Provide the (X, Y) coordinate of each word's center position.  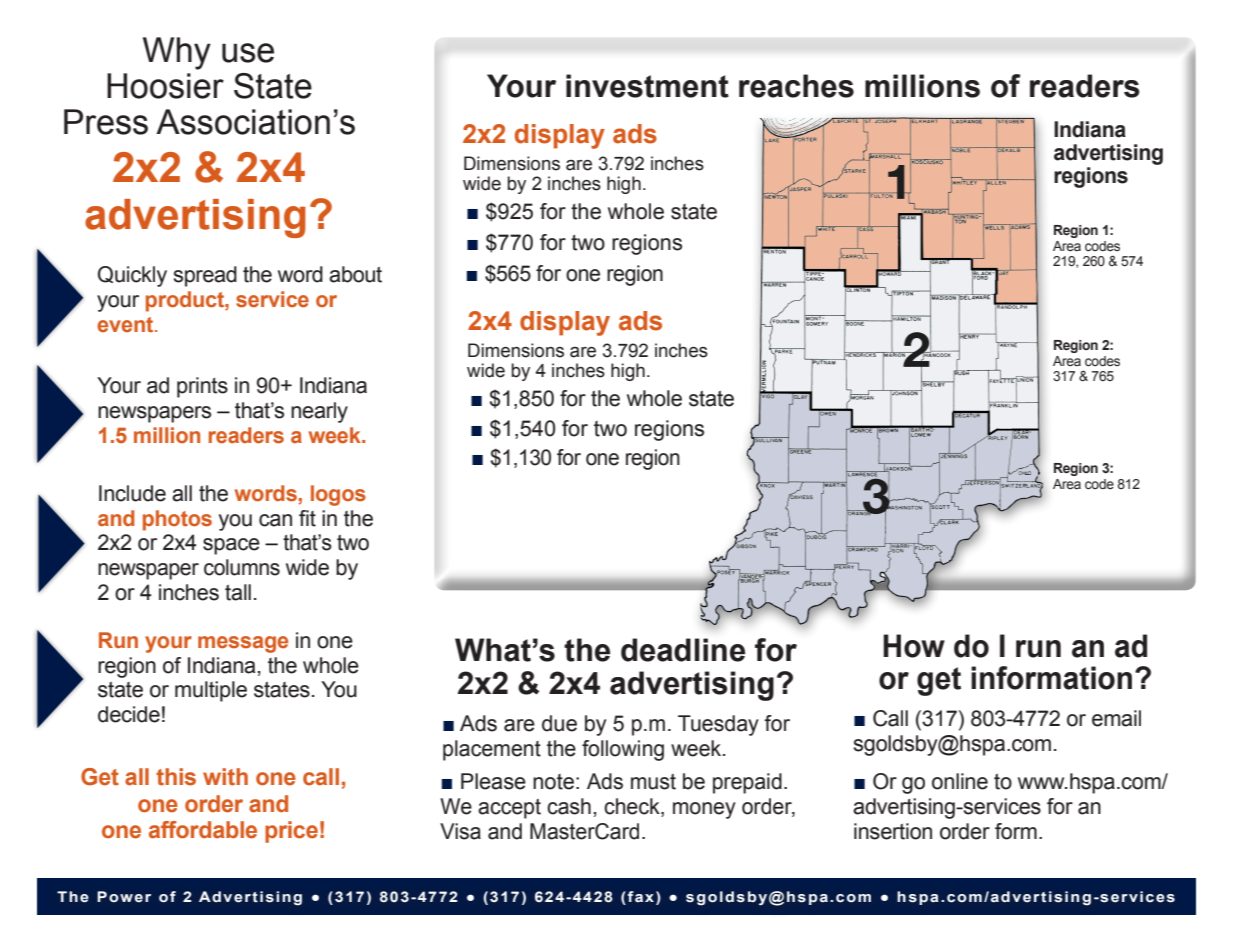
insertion (893, 831)
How (914, 646)
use (248, 53)
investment (647, 86)
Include (132, 493)
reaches (796, 86)
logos (338, 495)
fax (639, 898)
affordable (203, 830)
